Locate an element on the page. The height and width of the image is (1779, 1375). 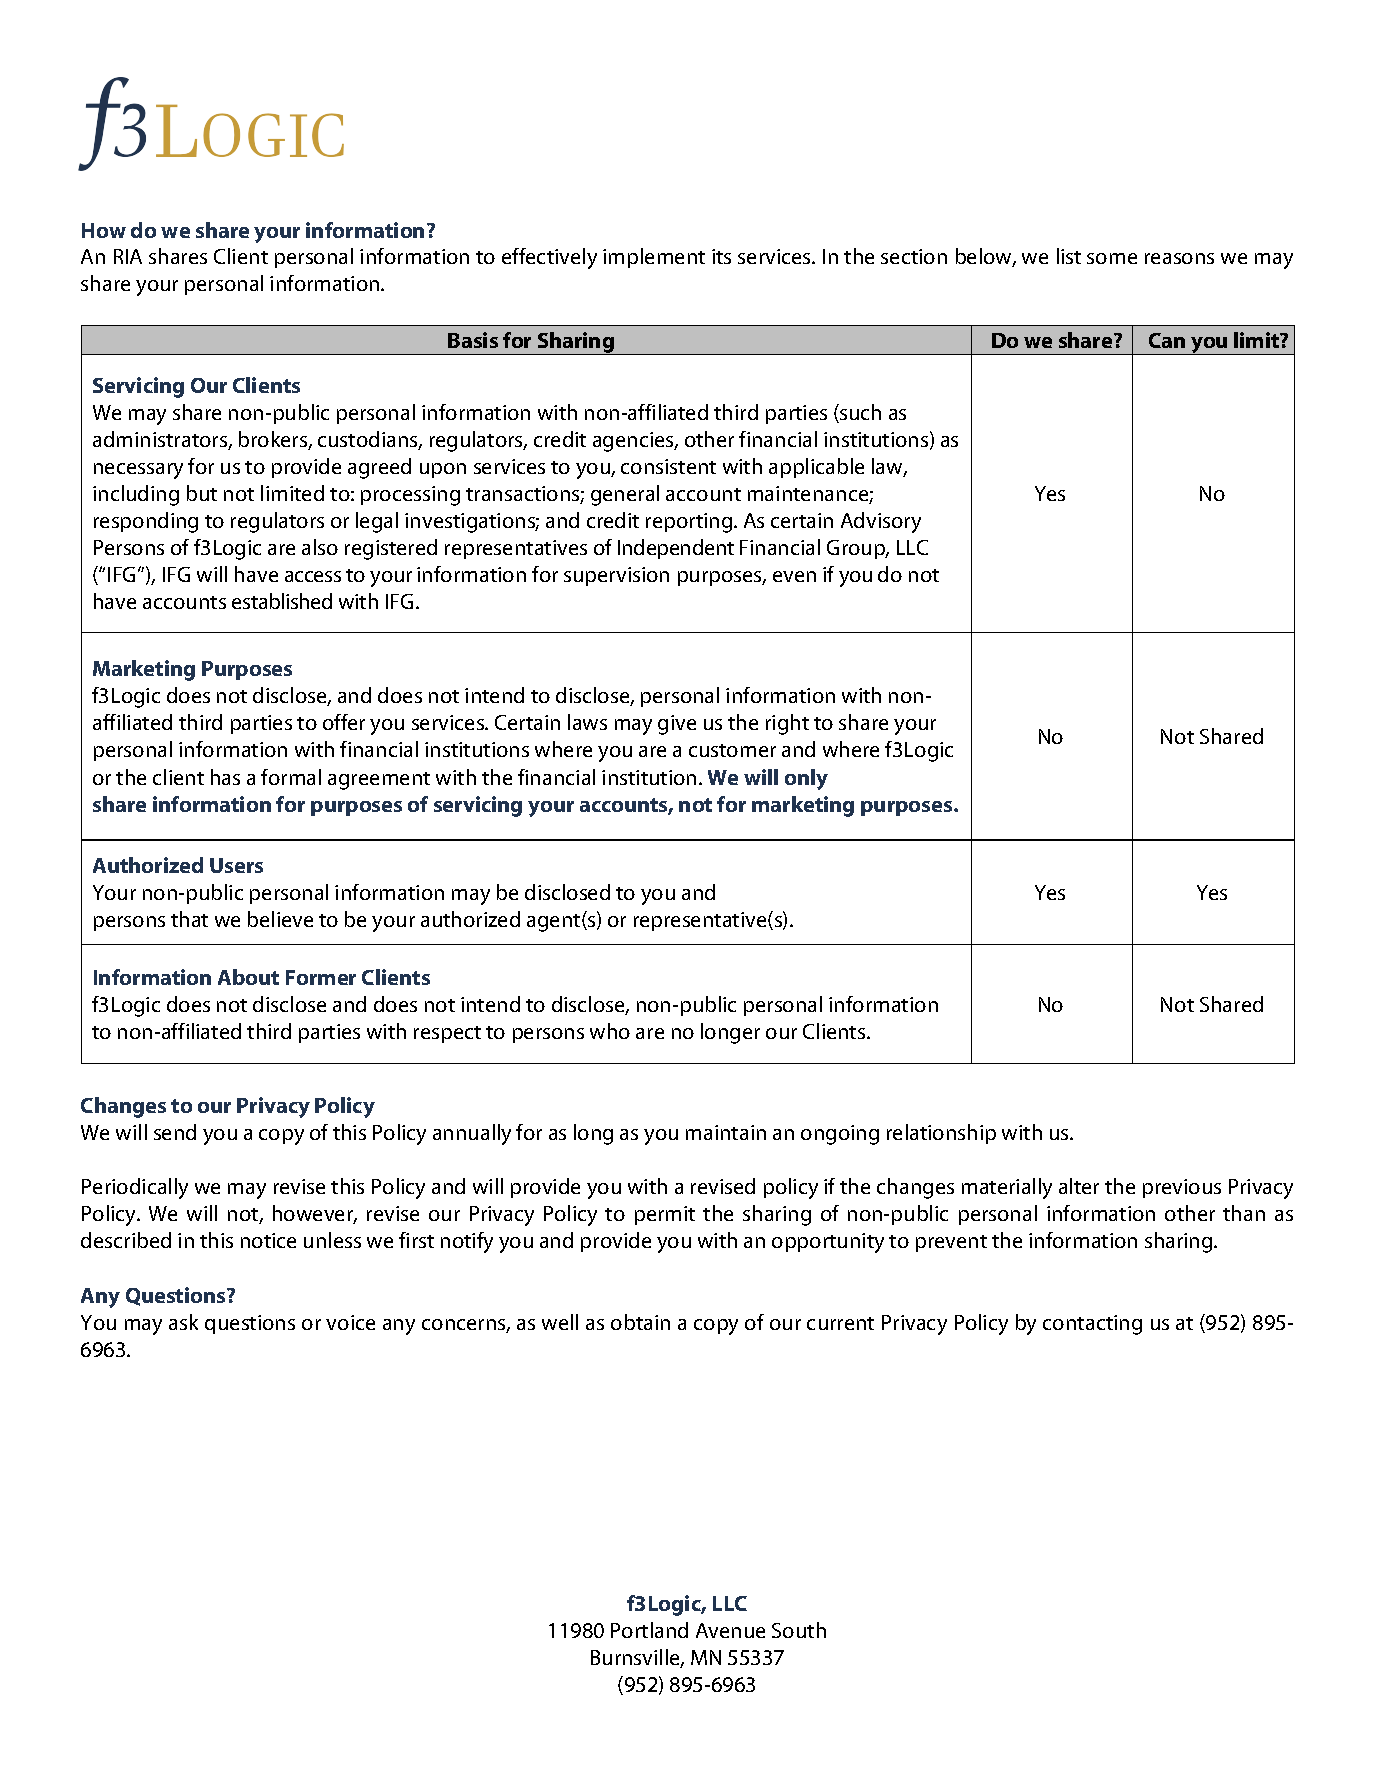
offer is located at coordinates (344, 722).
